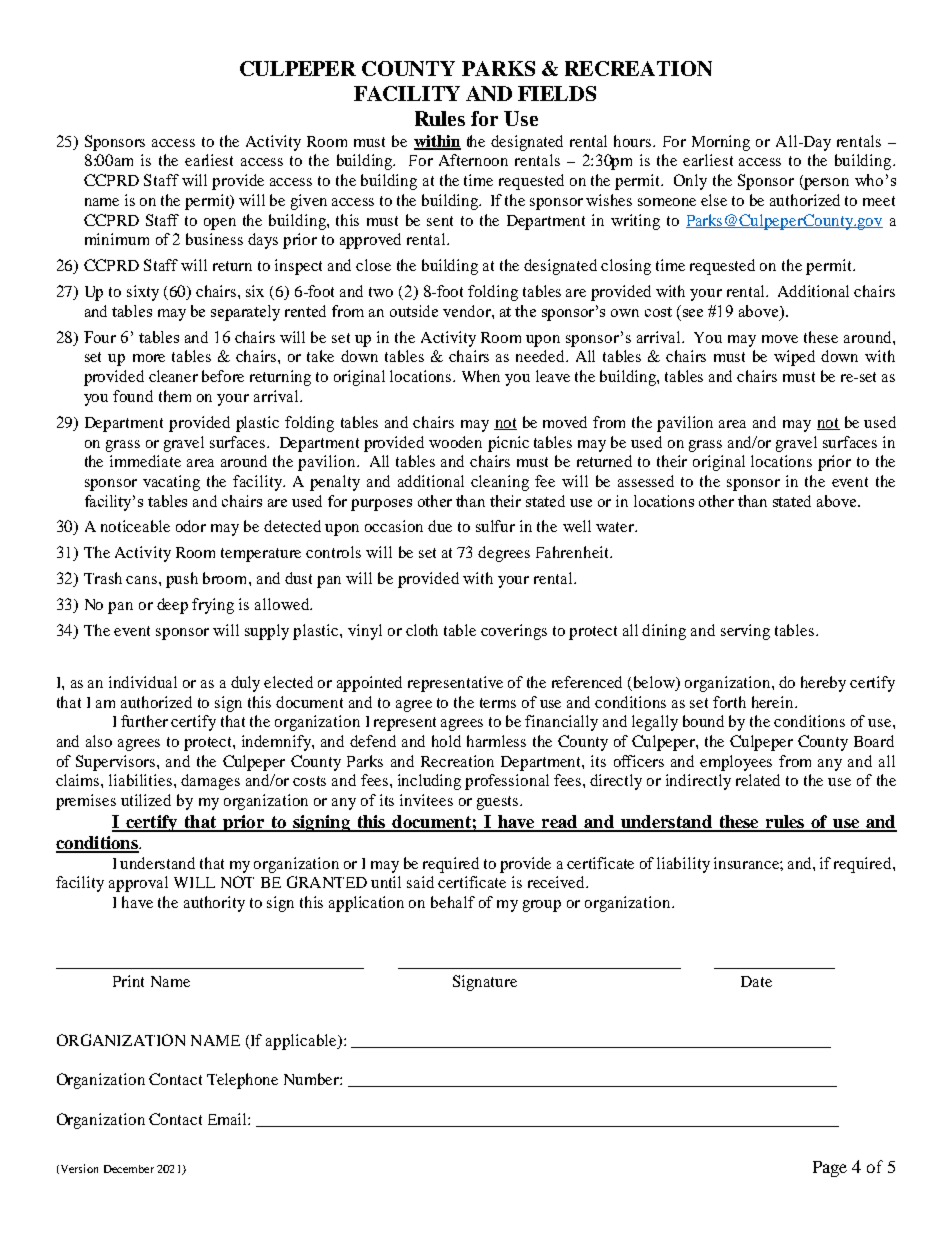 The width and height of the page is (952, 1233). I want to click on coverings, so click(514, 632).
